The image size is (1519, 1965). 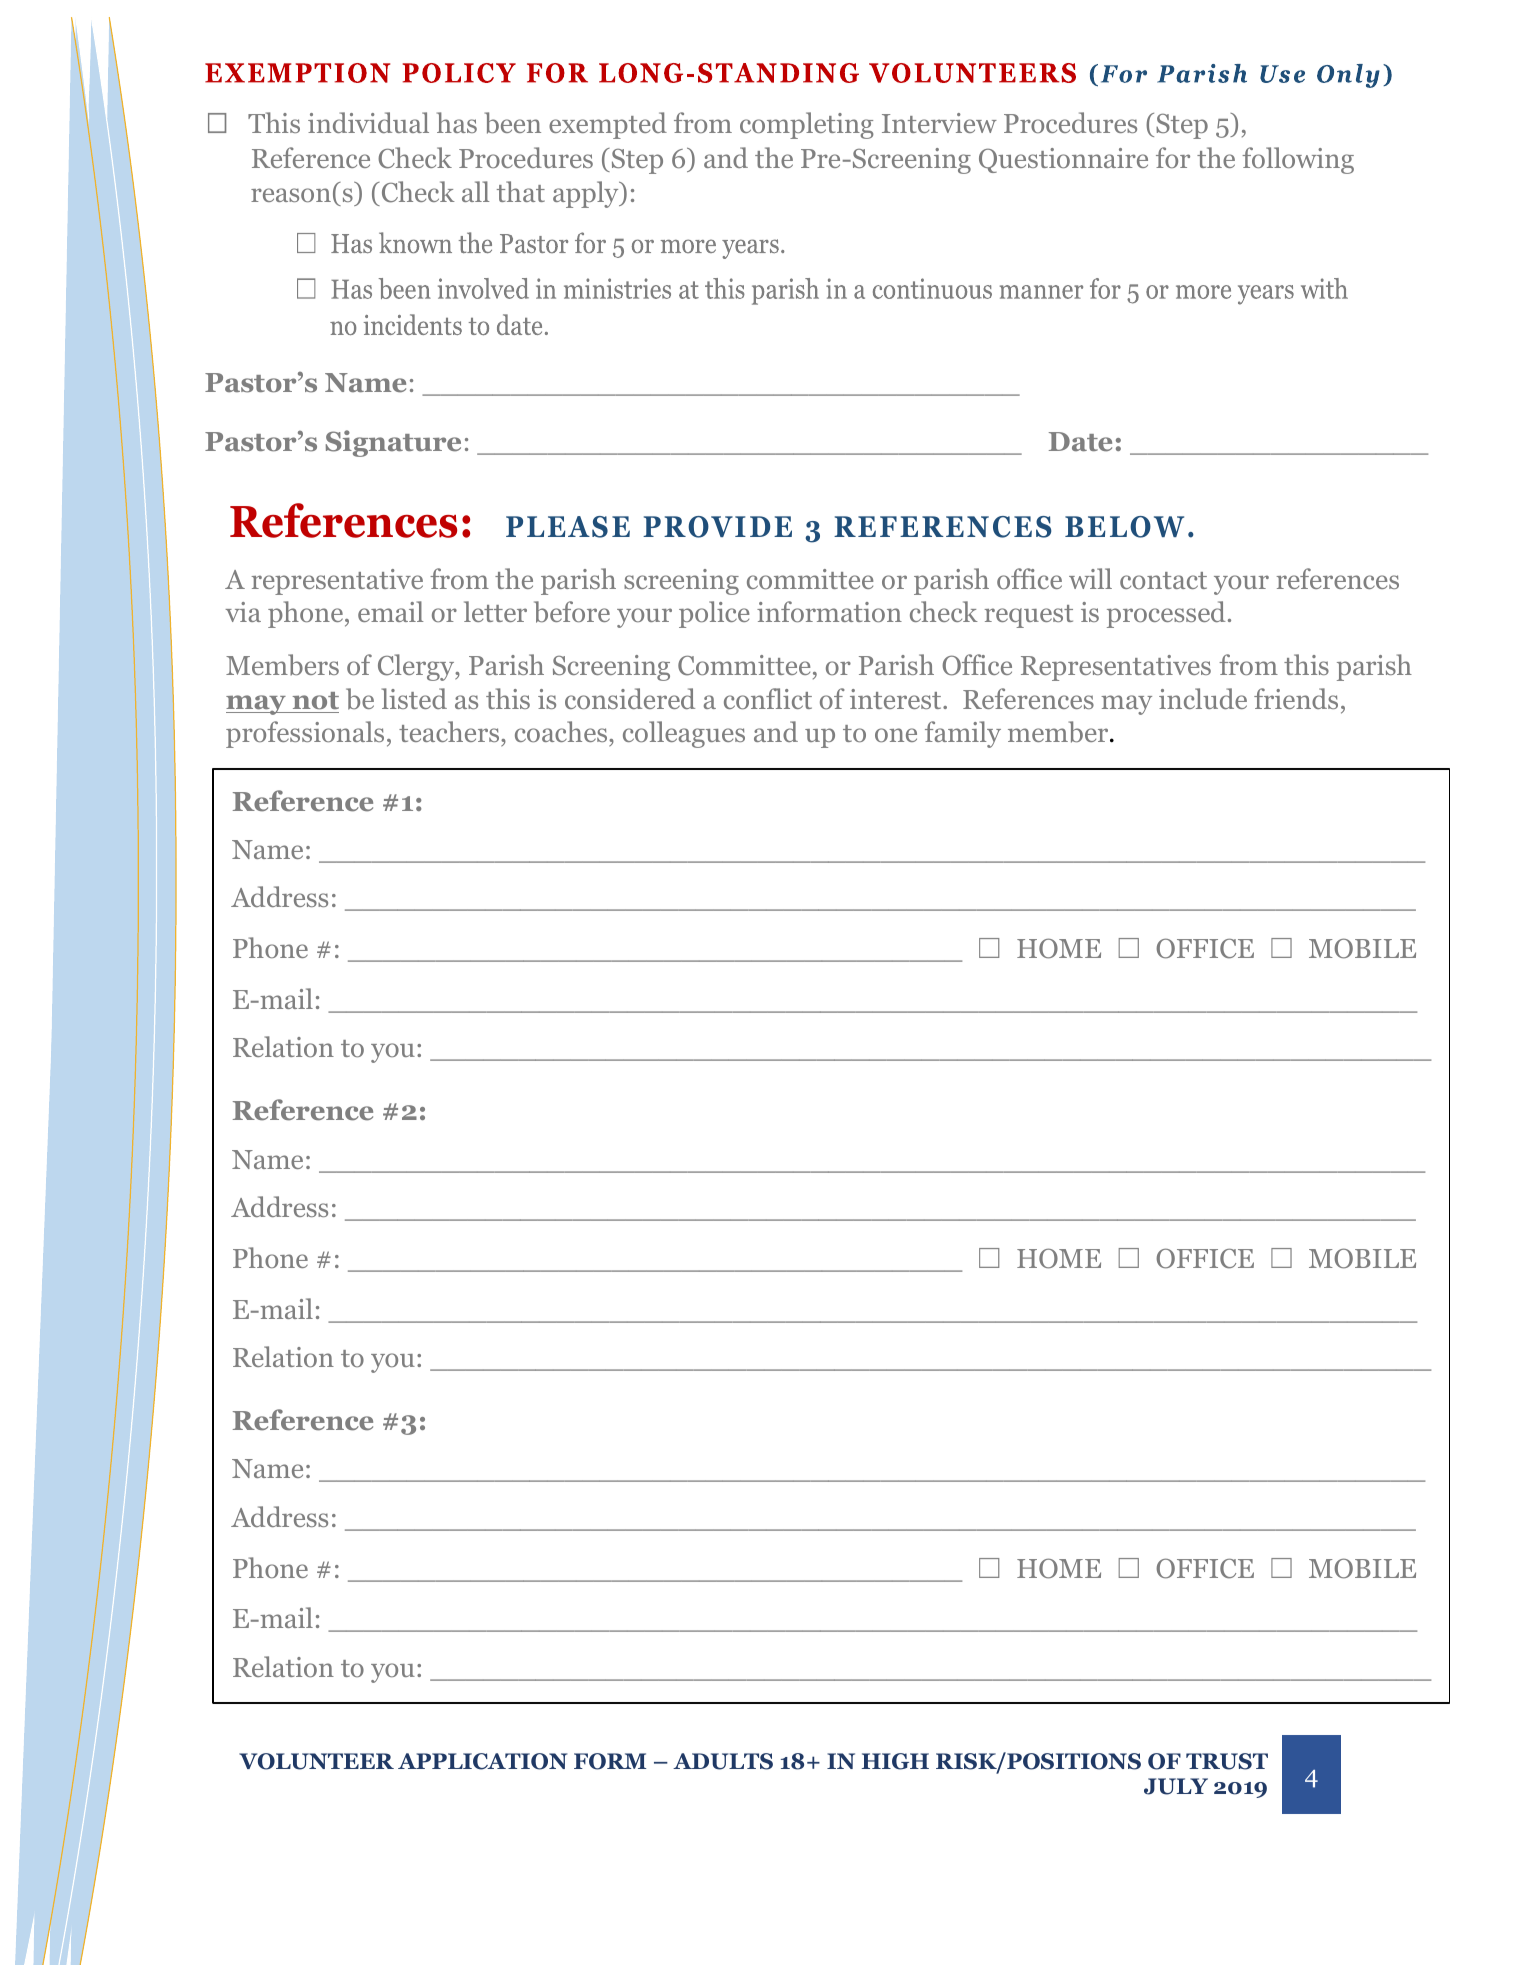 What do you see at coordinates (723, 1761) in the document?
I see `ADULTS` at bounding box center [723, 1761].
